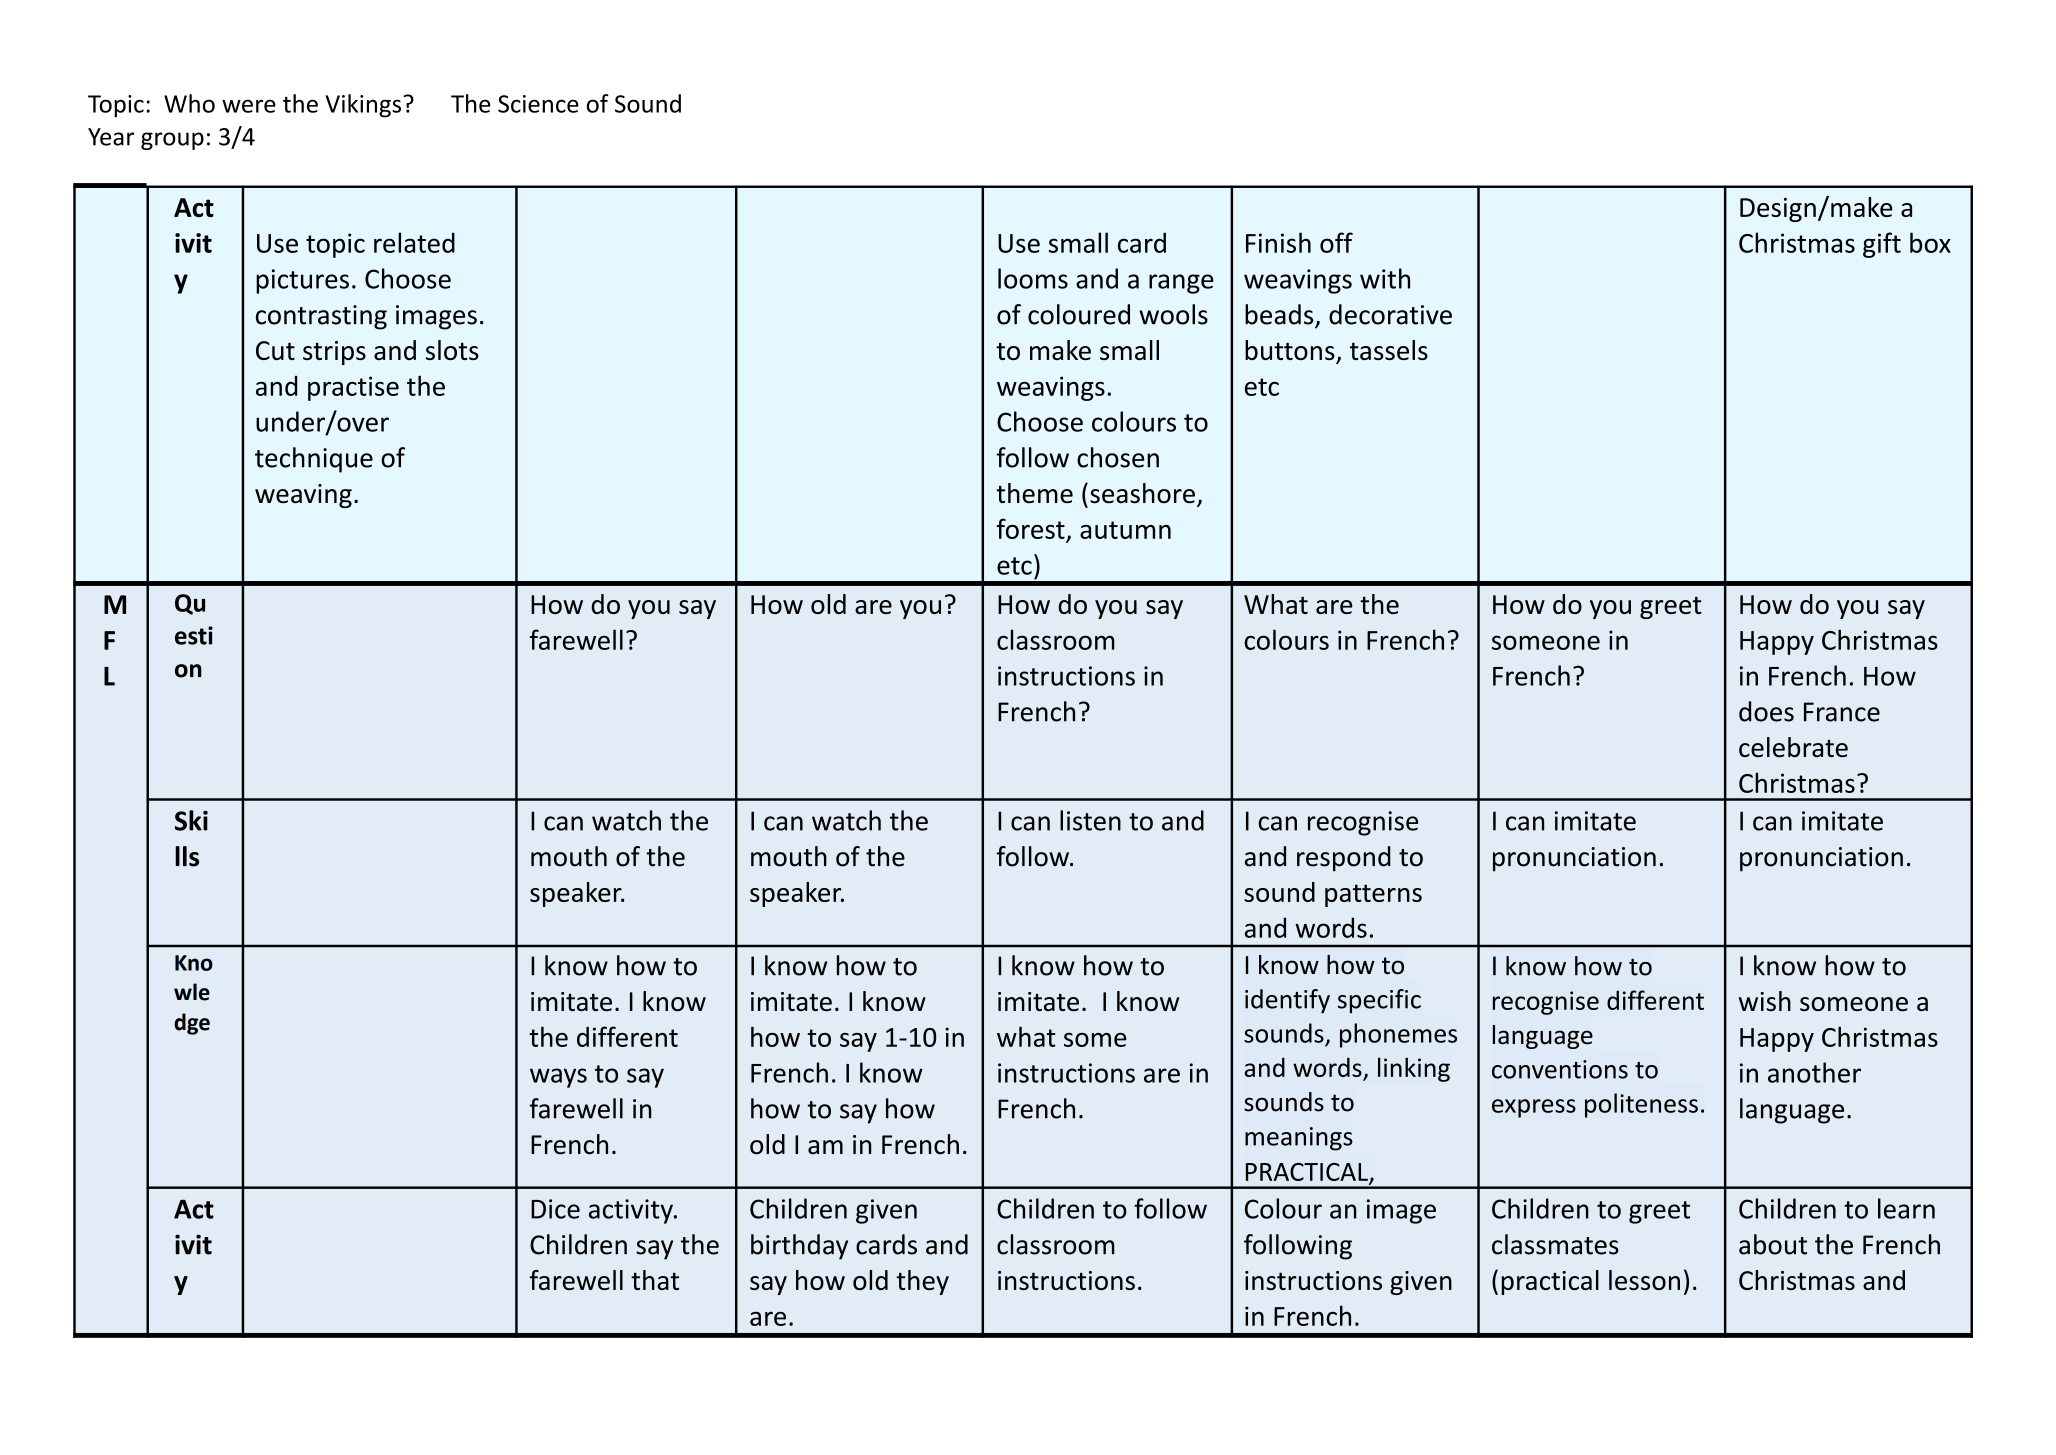 This screenshot has height=1455, width=2056. I want to click on gift, so click(1882, 245).
